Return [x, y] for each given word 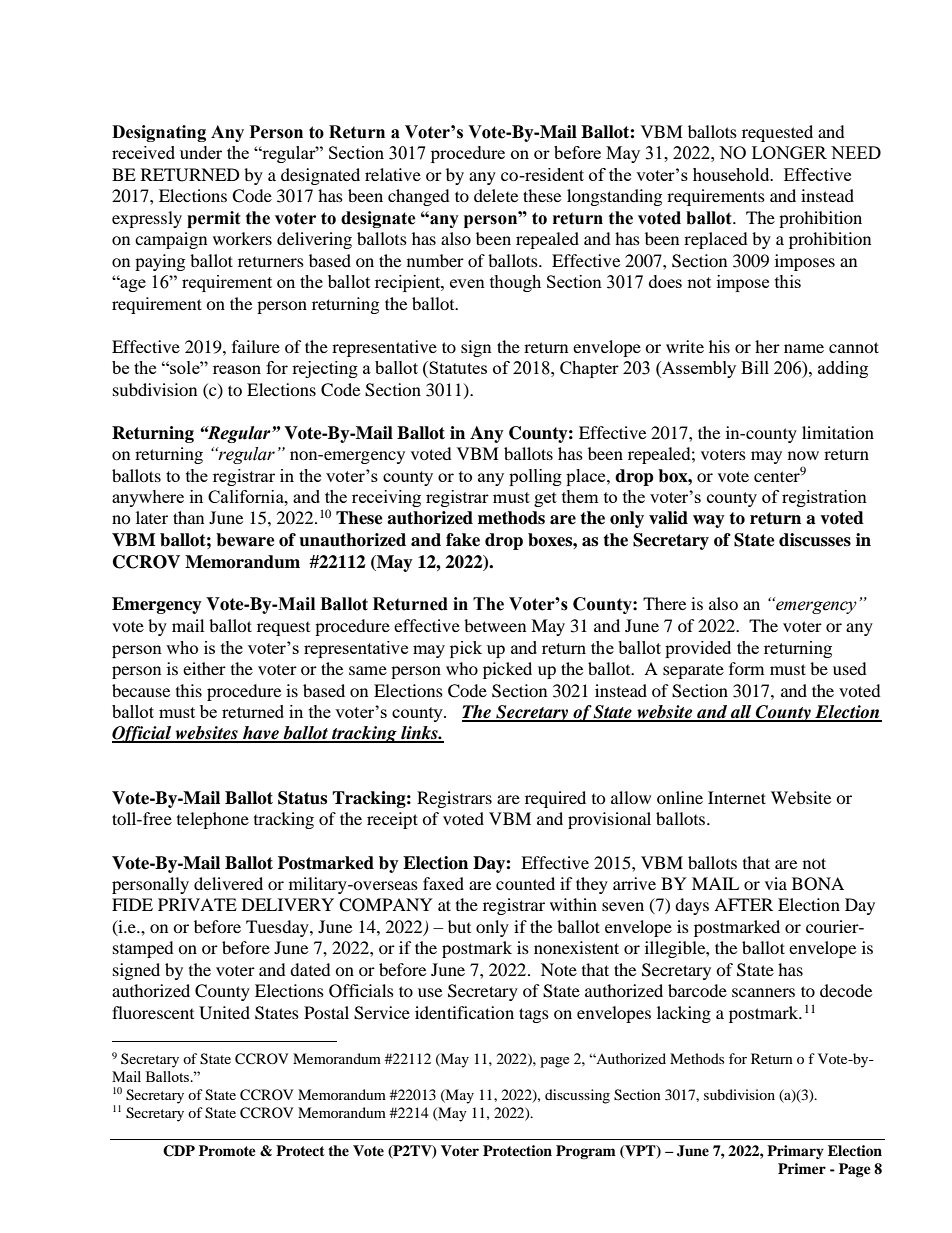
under [201, 152]
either [204, 668]
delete [496, 195]
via [776, 883]
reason [237, 369]
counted [525, 883]
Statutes [458, 367]
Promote [227, 1150]
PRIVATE [197, 904]
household [732, 174]
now [803, 455]
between [495, 625]
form [746, 668]
